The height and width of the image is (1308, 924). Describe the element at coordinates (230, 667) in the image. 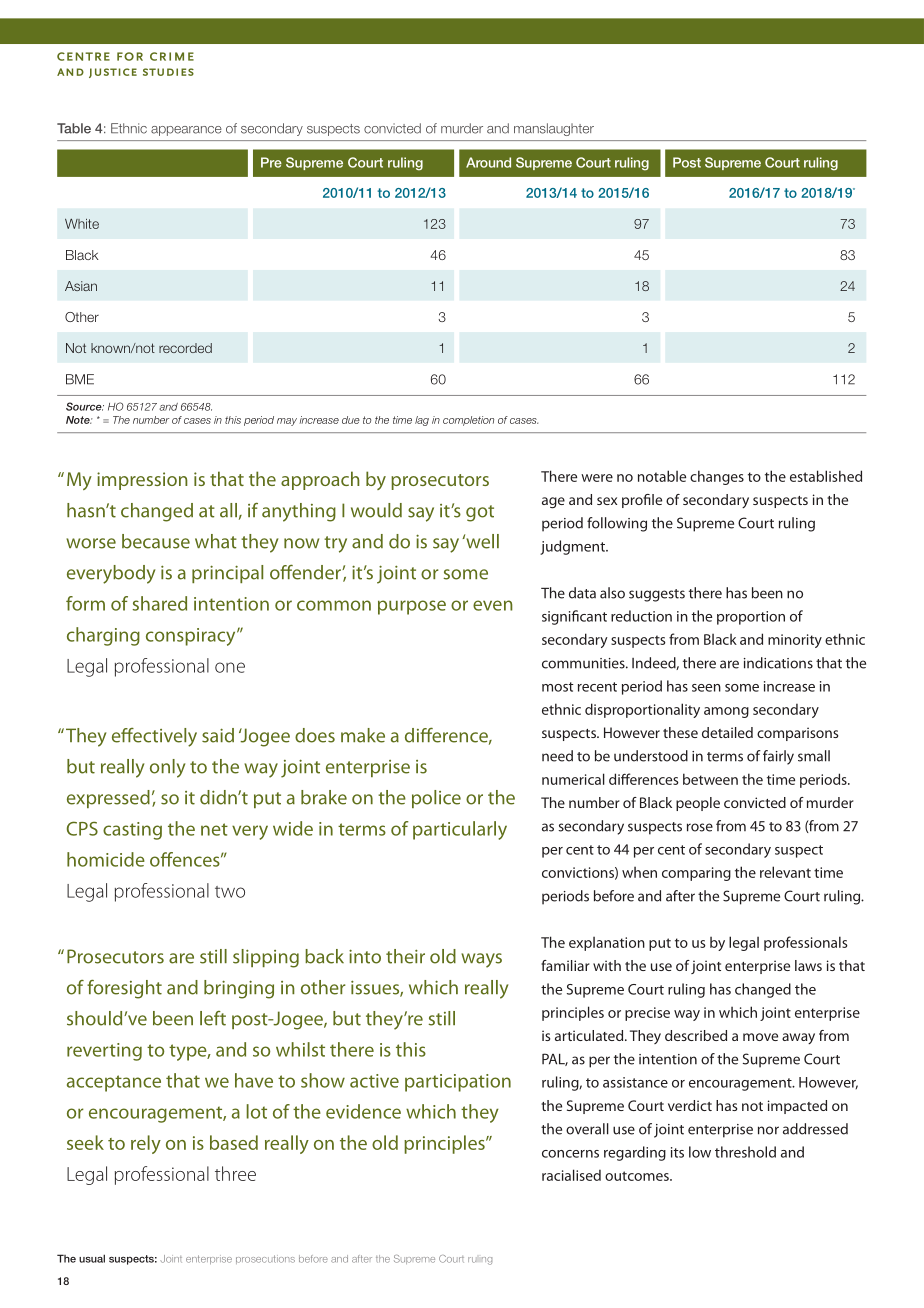

I see `one` at that location.
